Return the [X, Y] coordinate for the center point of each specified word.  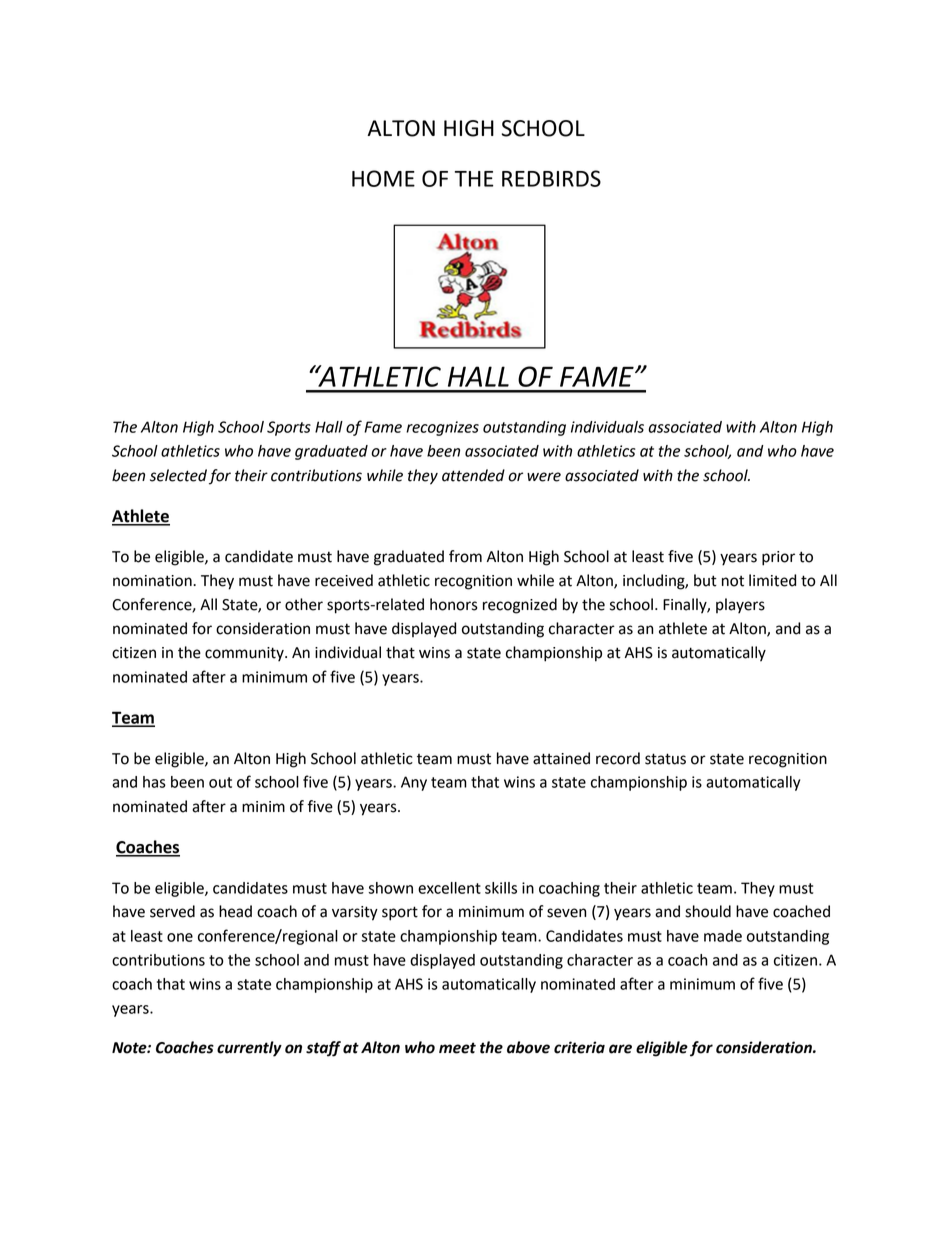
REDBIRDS [551, 178]
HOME [383, 178]
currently [249, 1049]
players [740, 606]
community [245, 654]
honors [454, 604]
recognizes [442, 428]
